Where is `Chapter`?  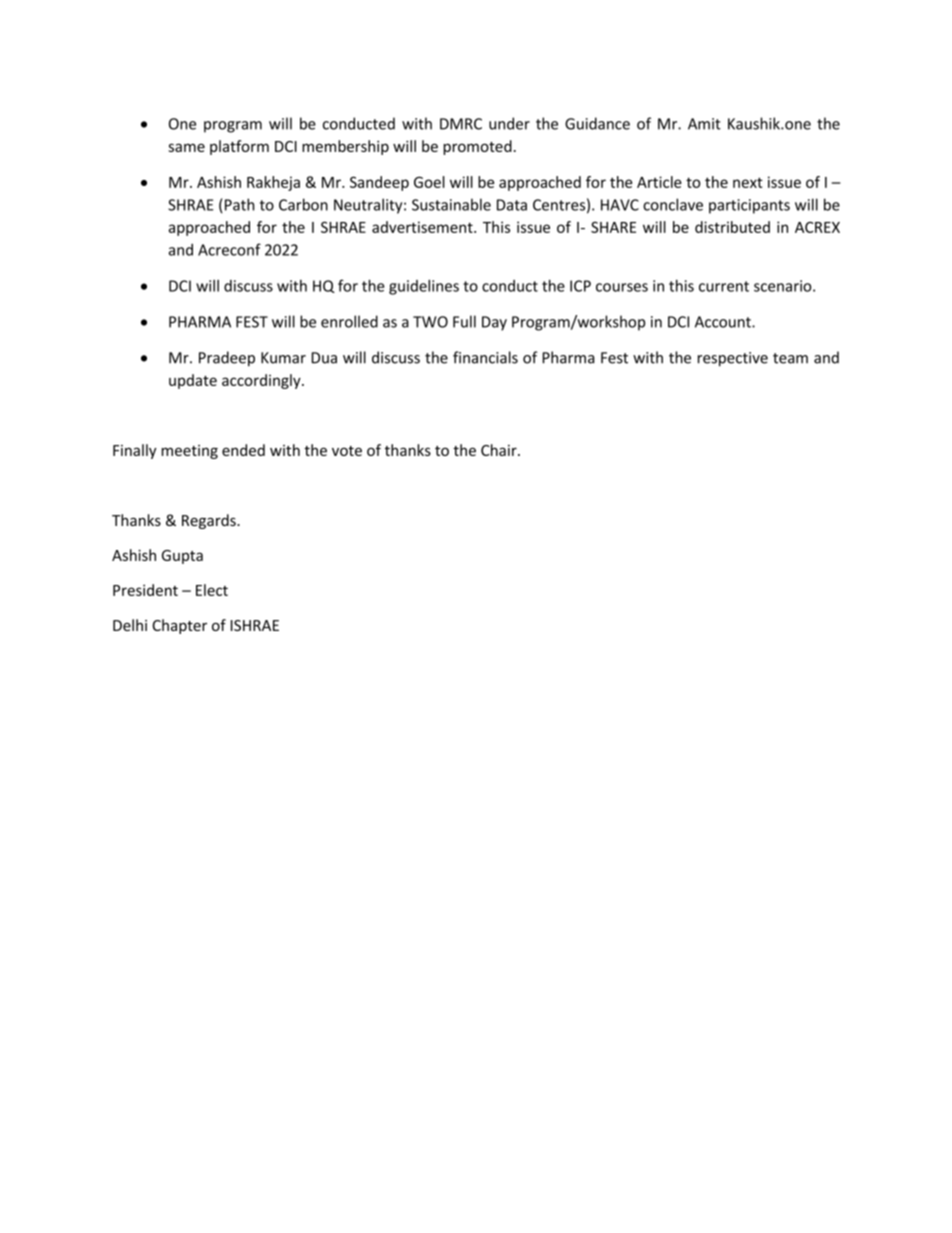
Chapter is located at coordinates (179, 626).
